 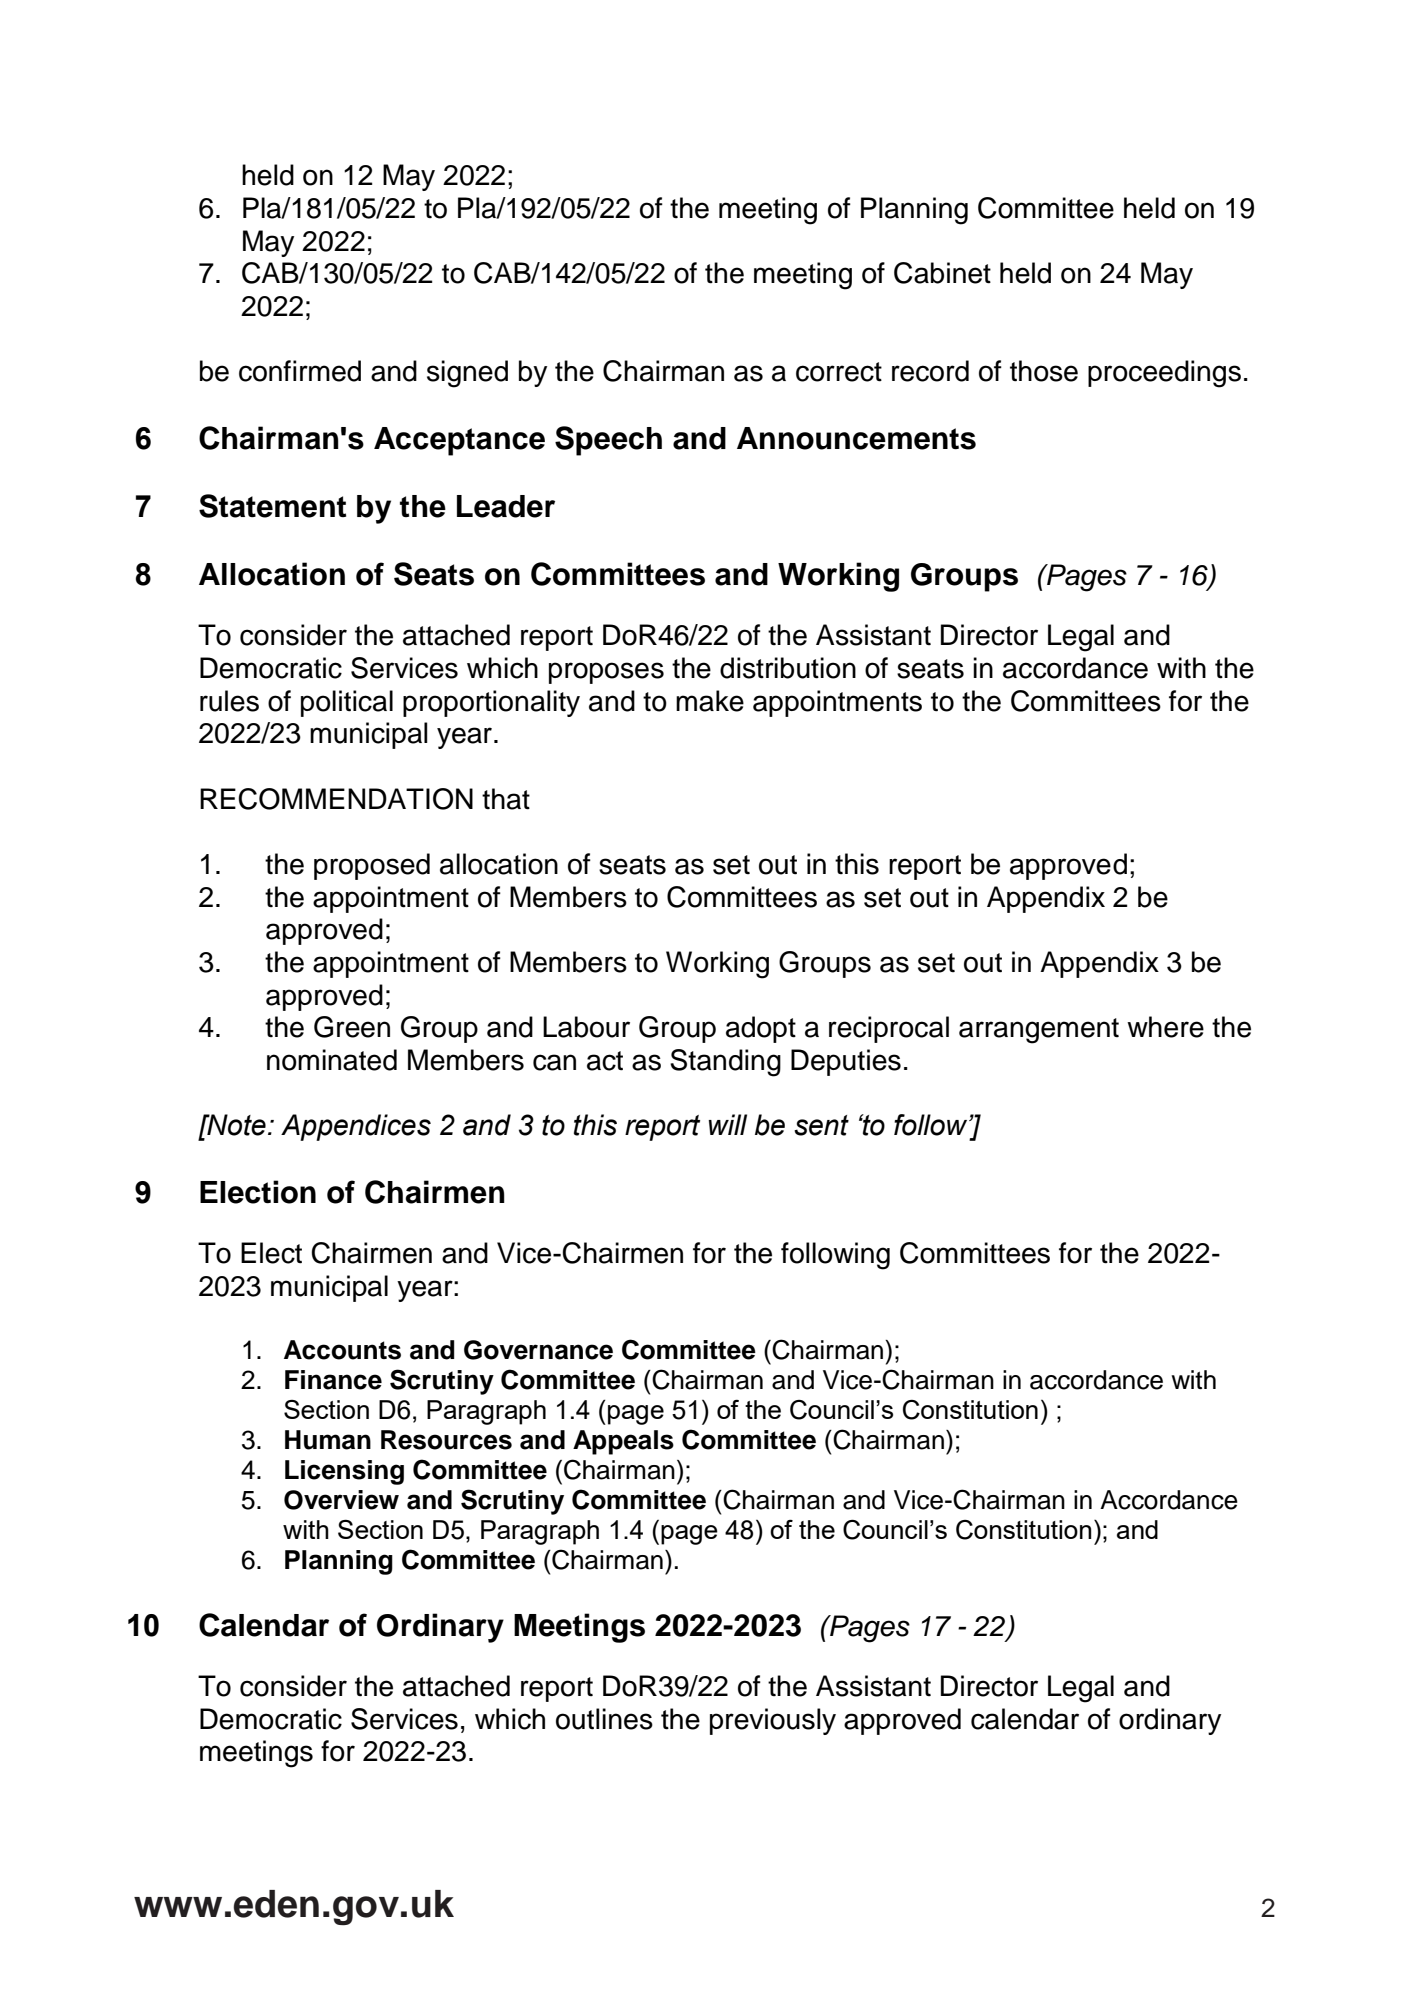 What do you see at coordinates (1044, 371) in the screenshot?
I see `those` at bounding box center [1044, 371].
